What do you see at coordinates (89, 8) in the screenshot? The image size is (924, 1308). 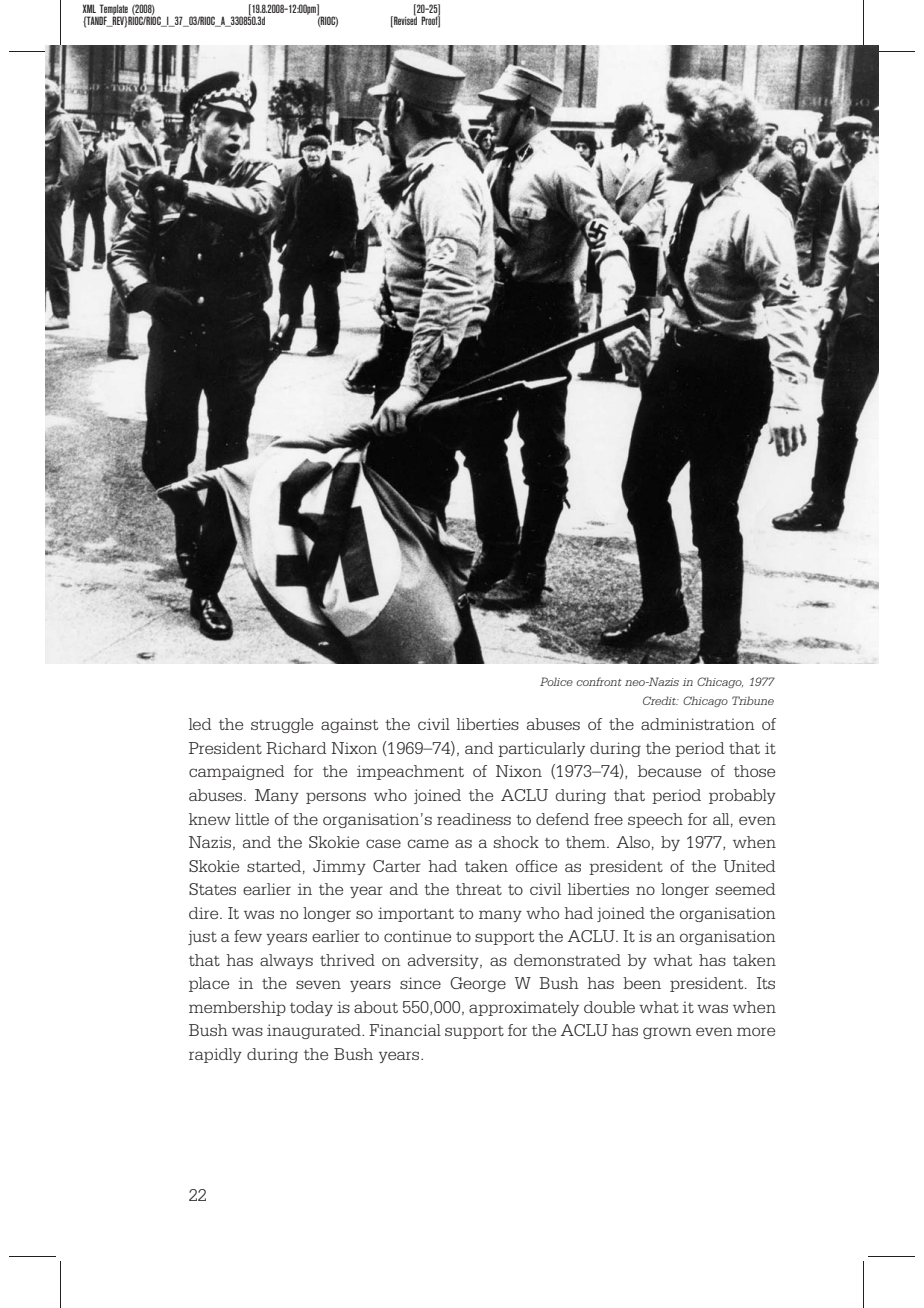 I see `XML` at bounding box center [89, 8].
